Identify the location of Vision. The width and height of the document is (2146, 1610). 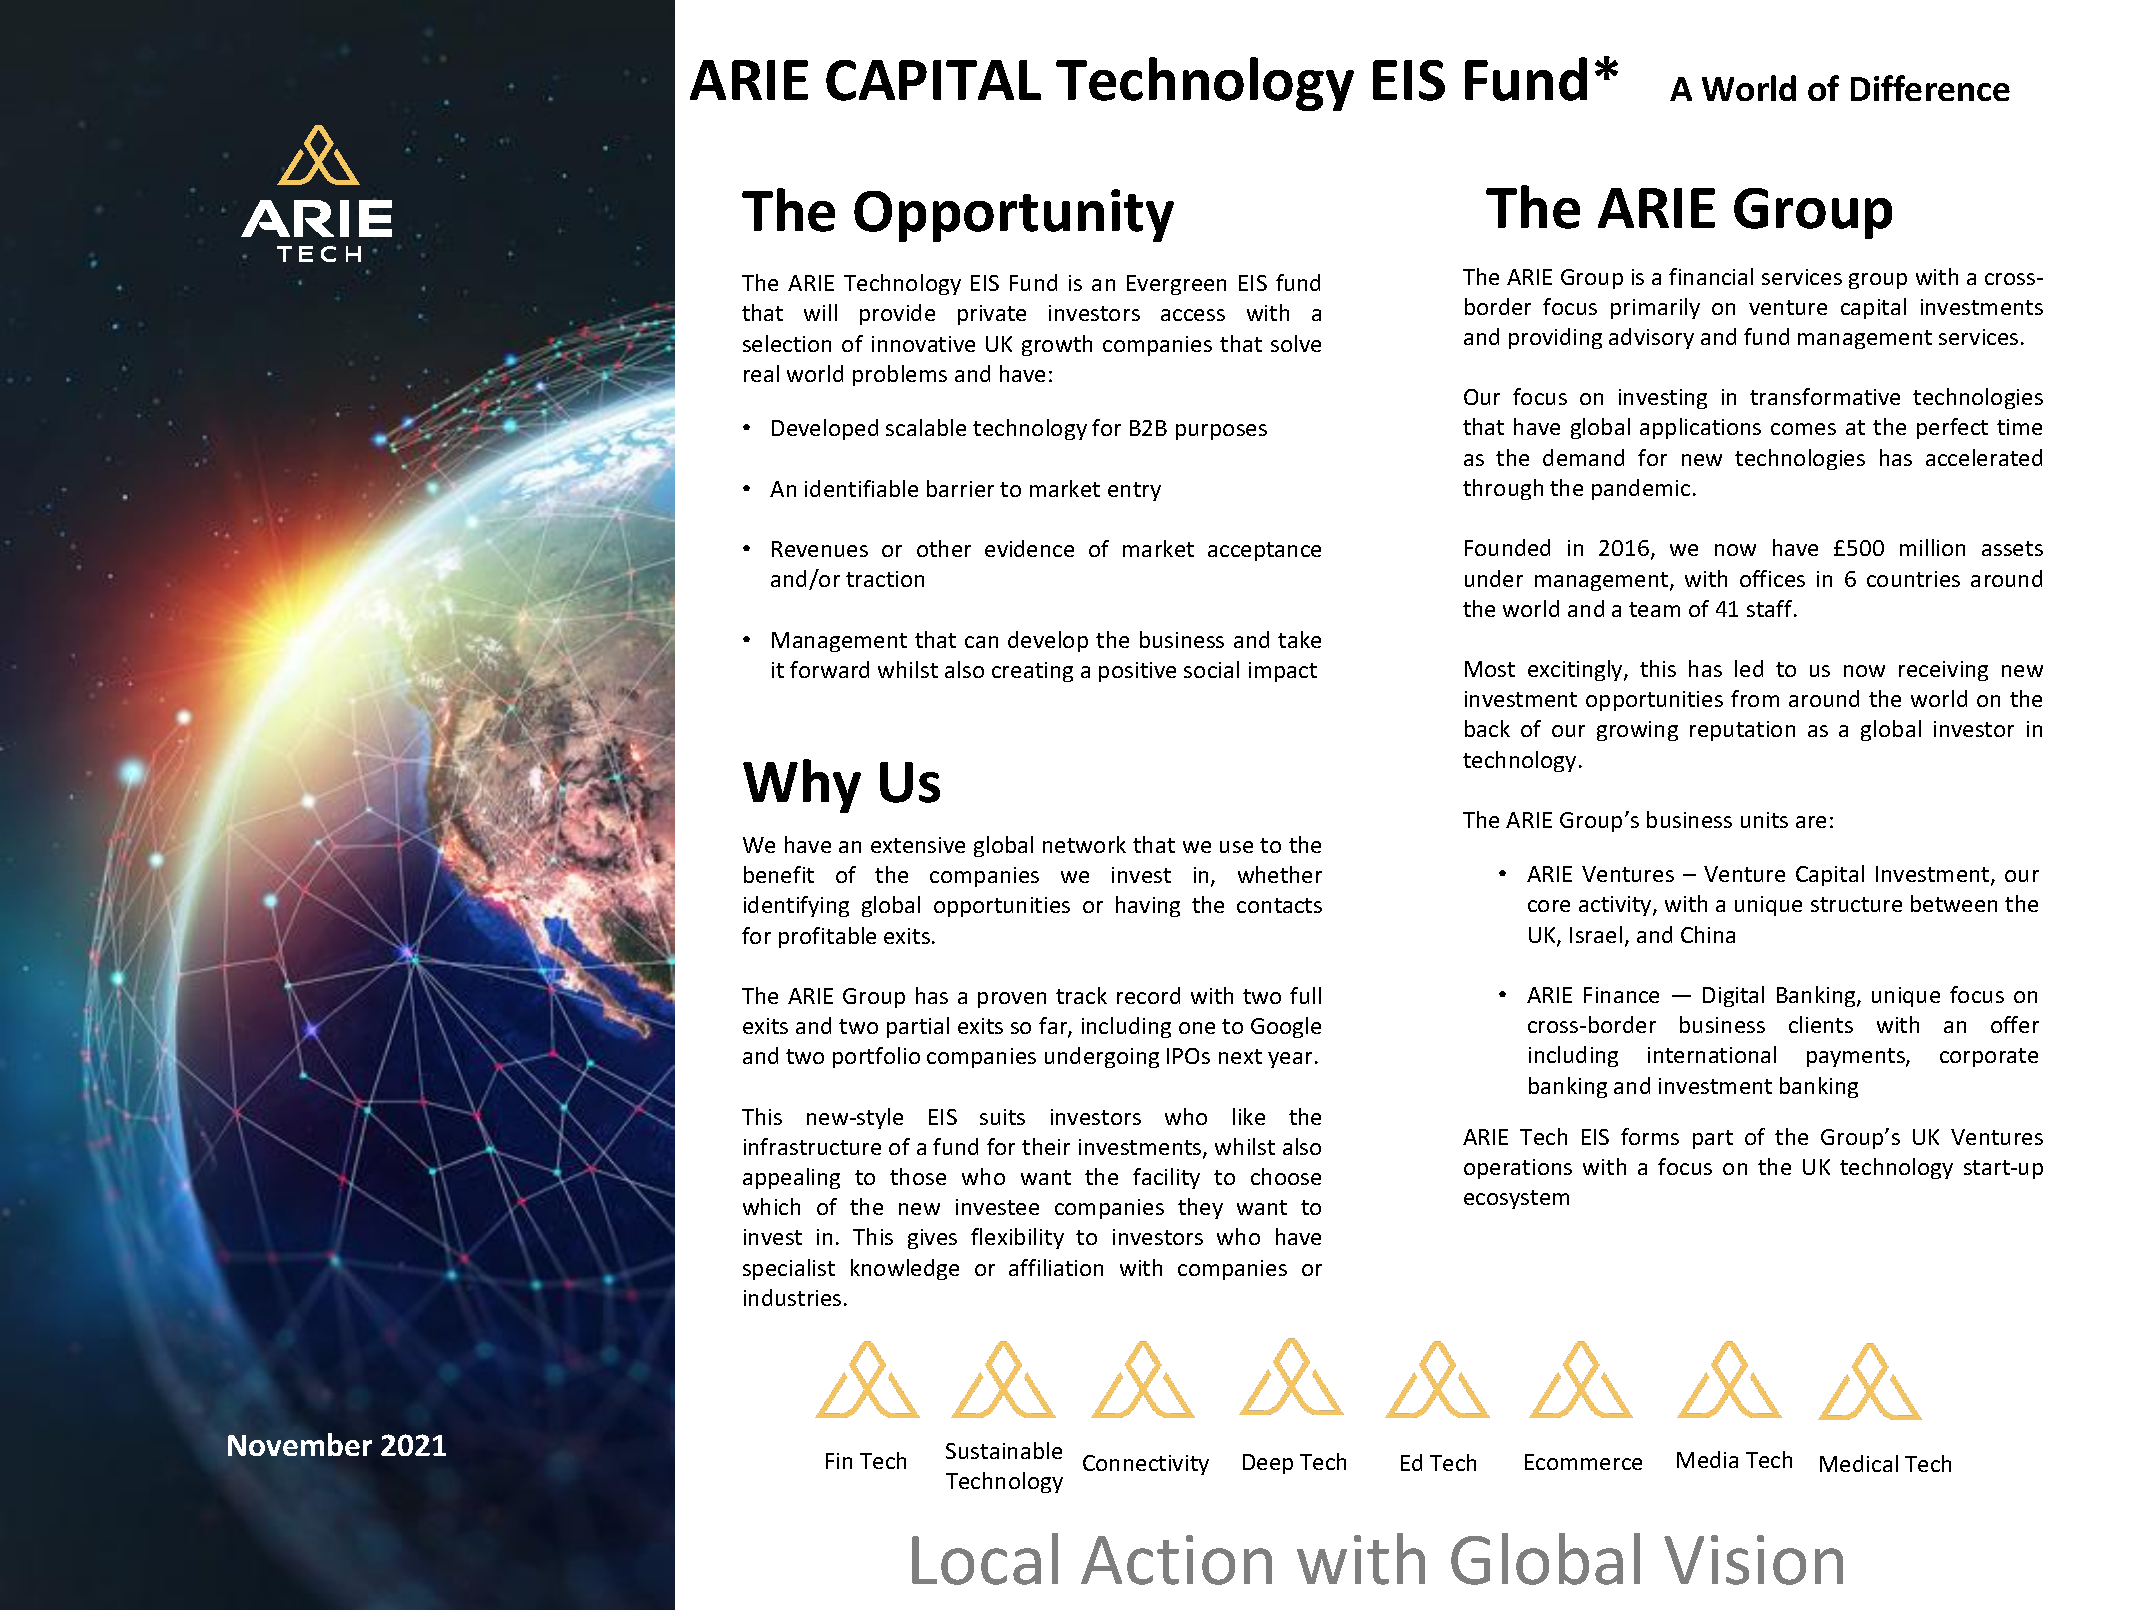
(1753, 1560).
